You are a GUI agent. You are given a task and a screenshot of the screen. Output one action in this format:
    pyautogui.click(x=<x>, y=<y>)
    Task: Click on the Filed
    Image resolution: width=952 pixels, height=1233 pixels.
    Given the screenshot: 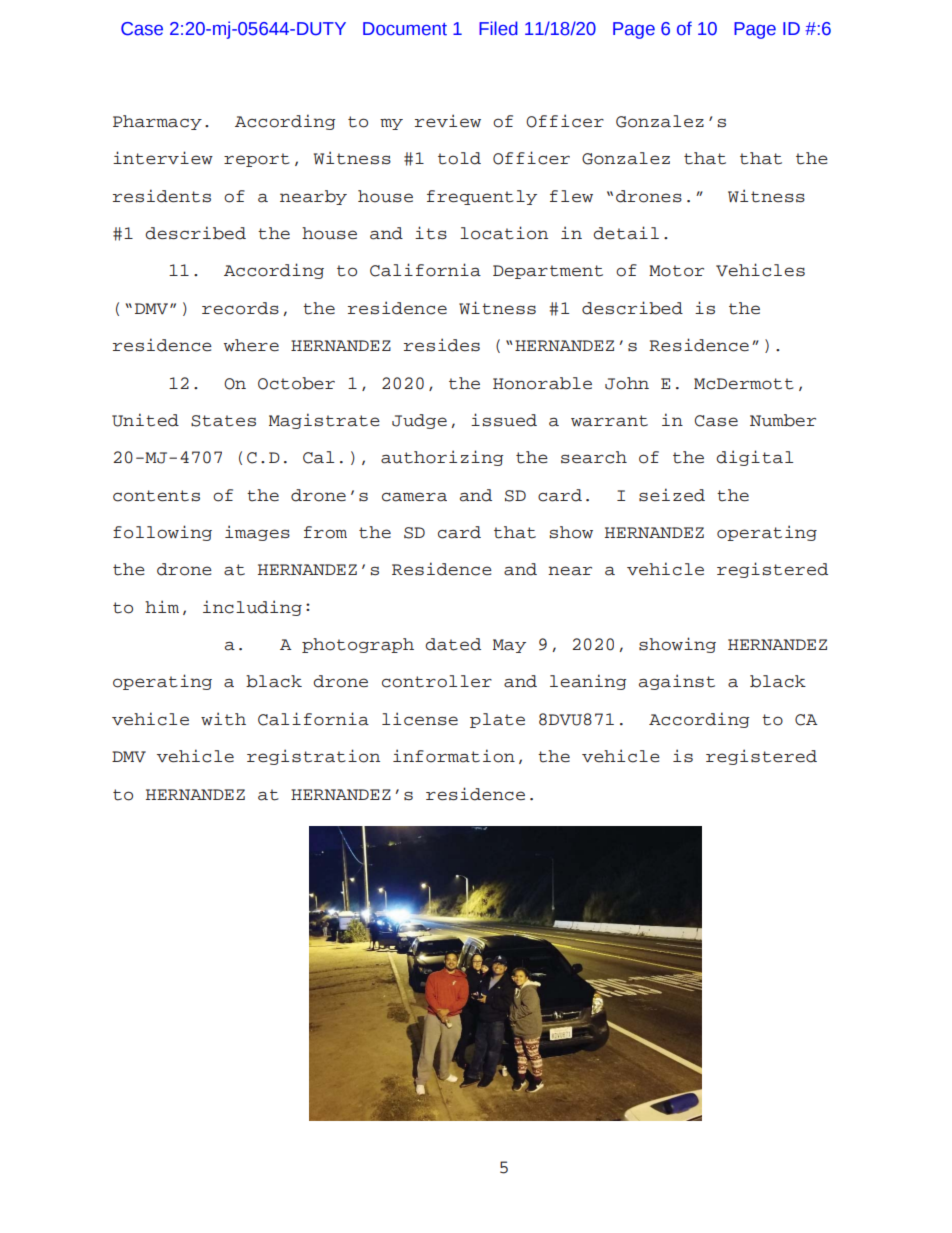 What is the action you would take?
    pyautogui.click(x=498, y=28)
